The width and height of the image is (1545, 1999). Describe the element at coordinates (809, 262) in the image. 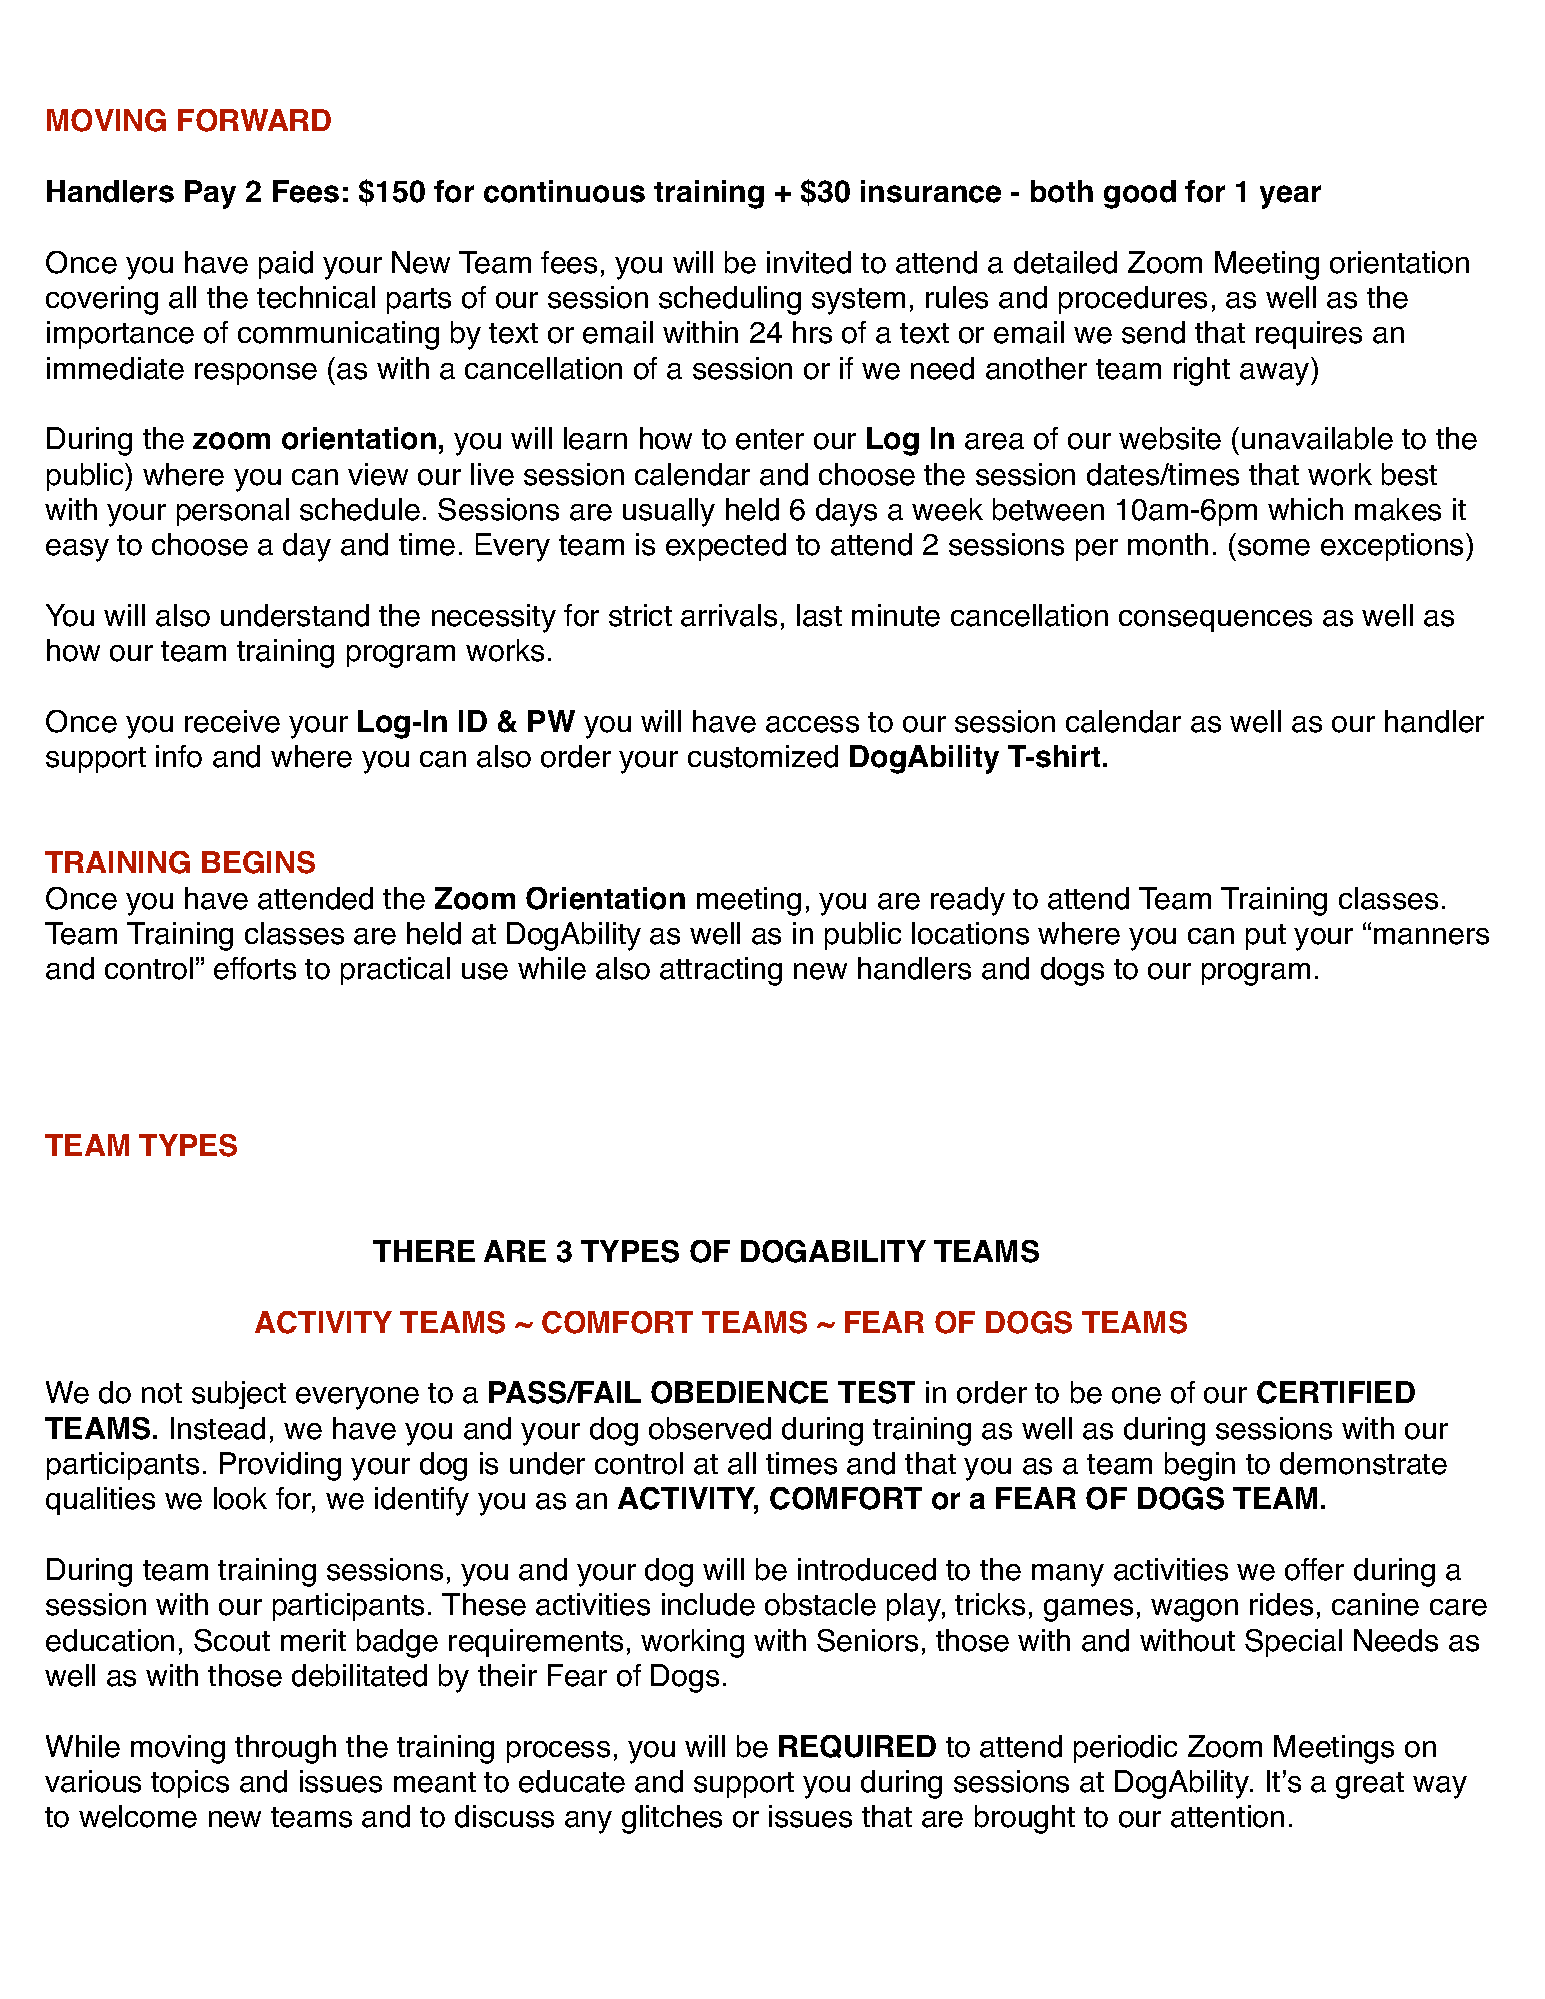

I see `invited` at that location.
